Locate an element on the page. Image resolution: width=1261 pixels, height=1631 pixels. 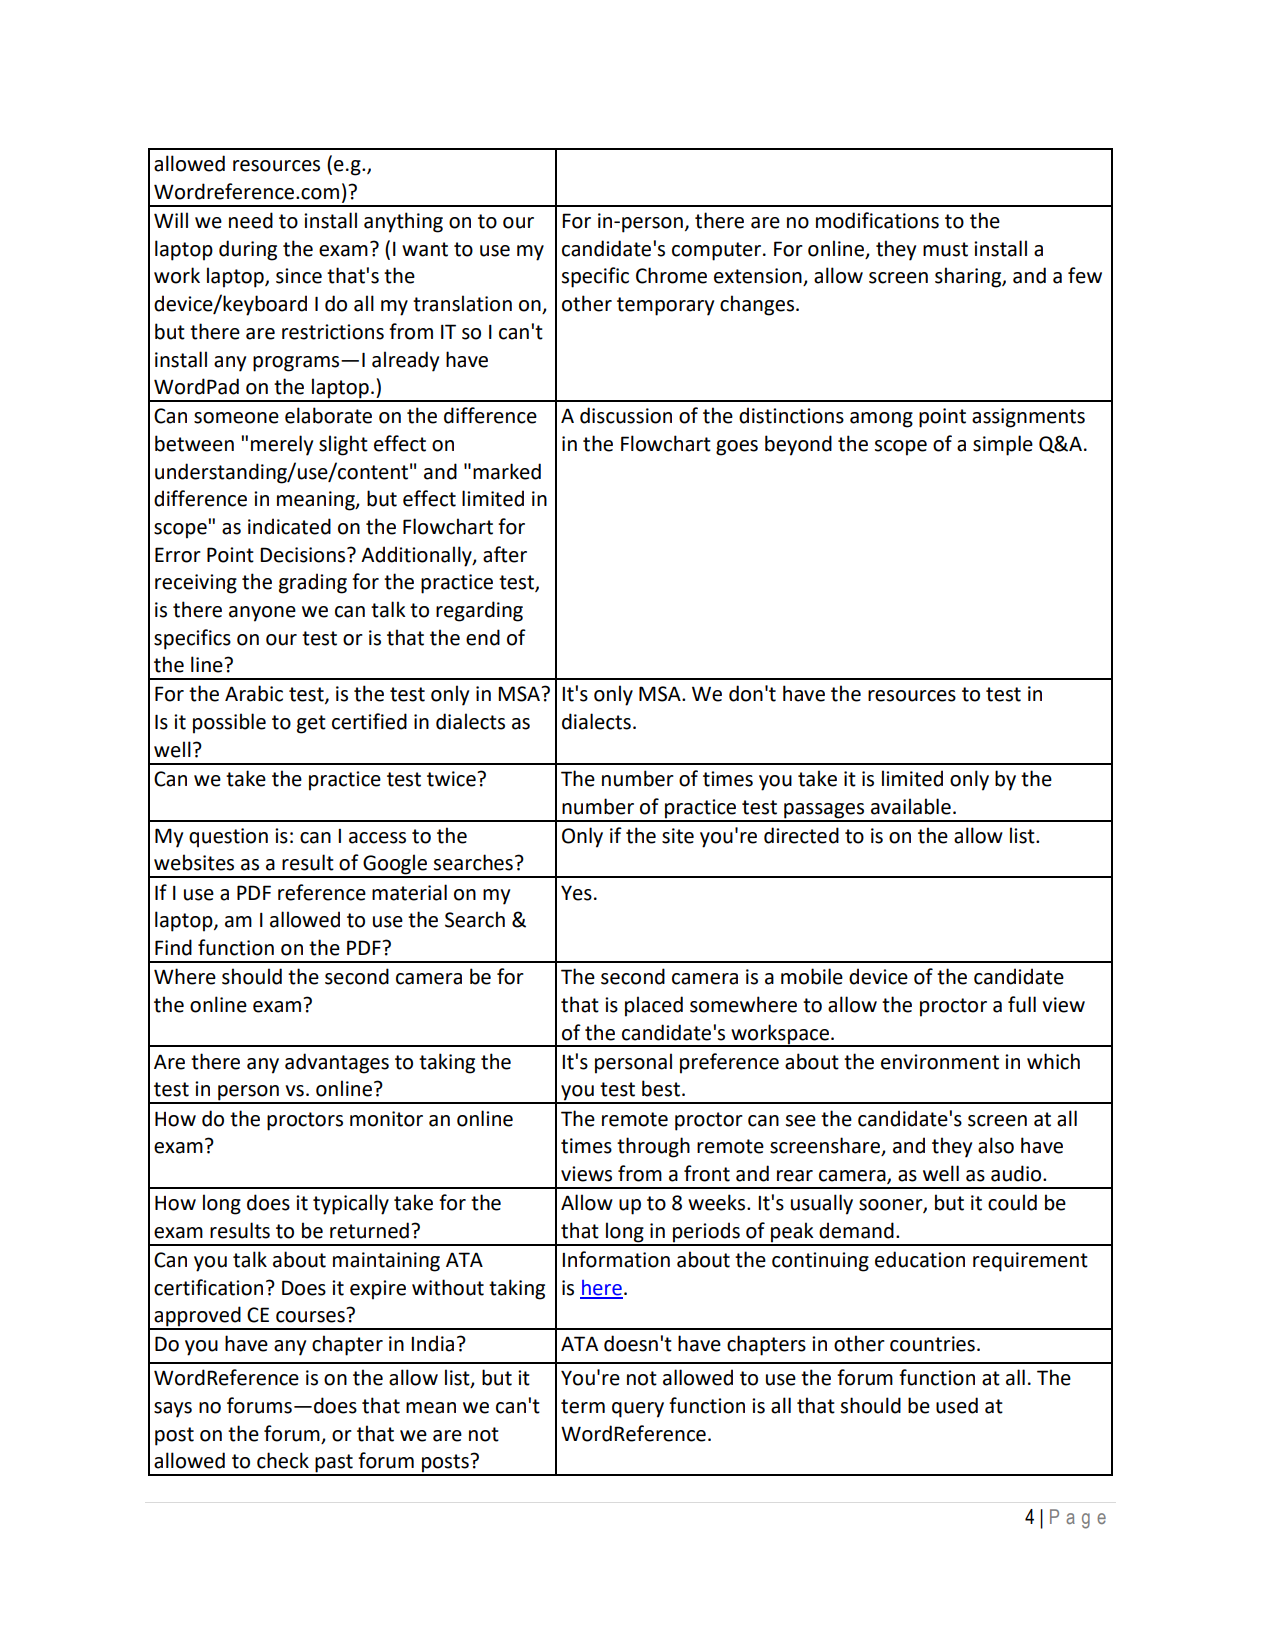
placed is located at coordinates (654, 1006).
